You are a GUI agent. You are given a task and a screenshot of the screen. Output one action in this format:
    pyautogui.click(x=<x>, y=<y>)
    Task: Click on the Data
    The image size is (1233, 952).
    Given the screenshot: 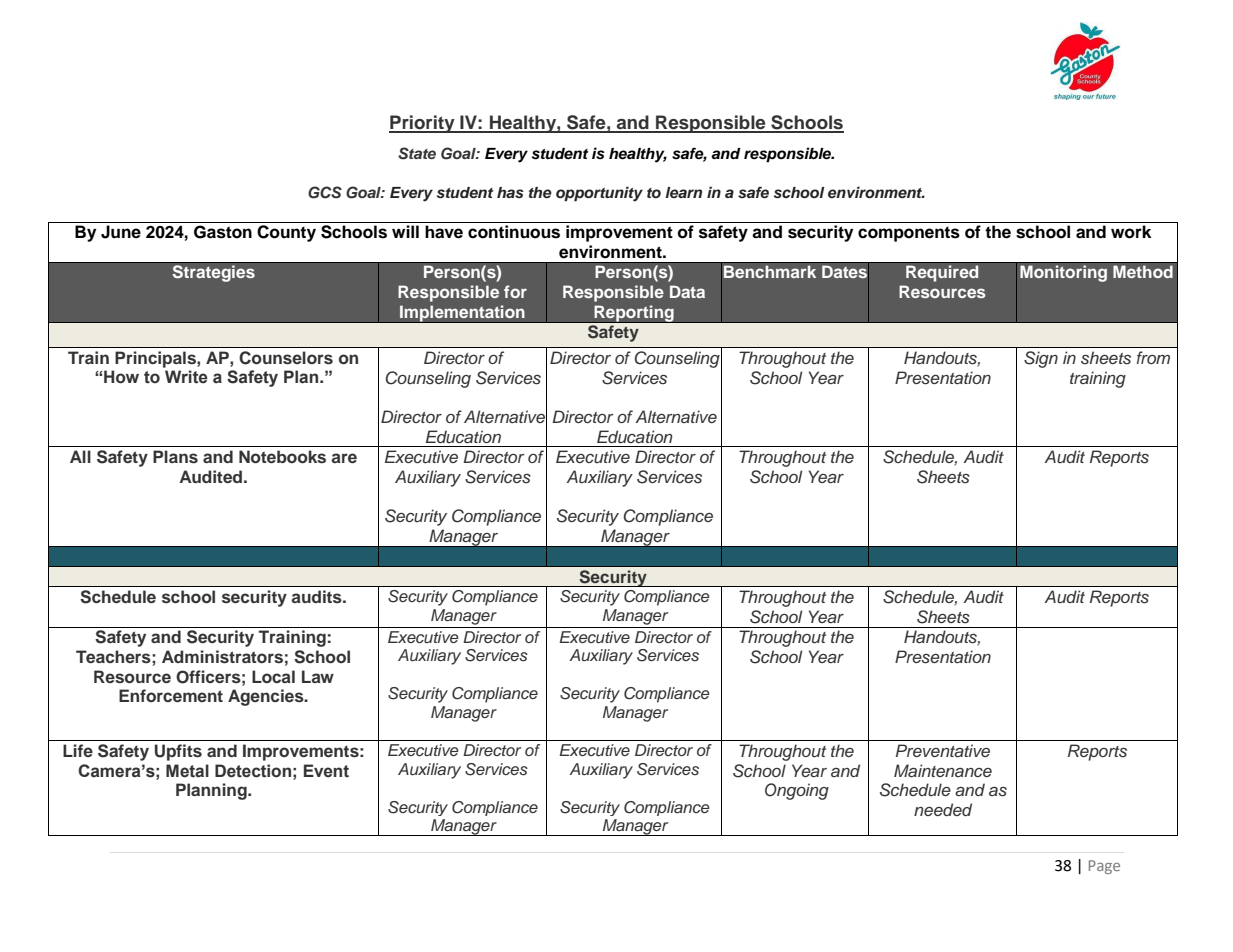 What is the action you would take?
    pyautogui.click(x=687, y=291)
